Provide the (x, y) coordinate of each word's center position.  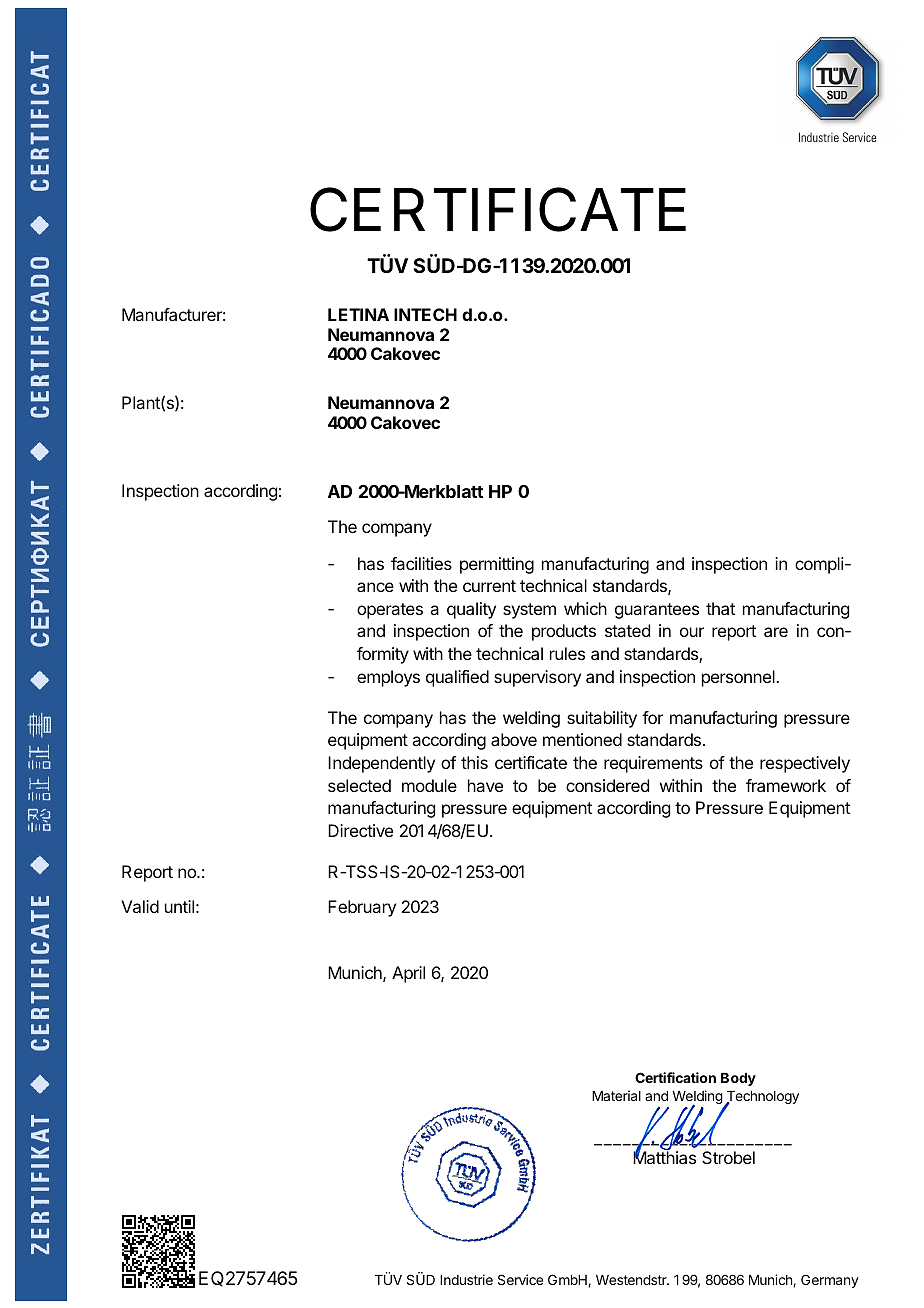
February (362, 908)
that (720, 608)
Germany (830, 1281)
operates (390, 611)
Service (520, 1279)
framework (786, 785)
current (489, 586)
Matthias (664, 1157)
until (179, 906)
